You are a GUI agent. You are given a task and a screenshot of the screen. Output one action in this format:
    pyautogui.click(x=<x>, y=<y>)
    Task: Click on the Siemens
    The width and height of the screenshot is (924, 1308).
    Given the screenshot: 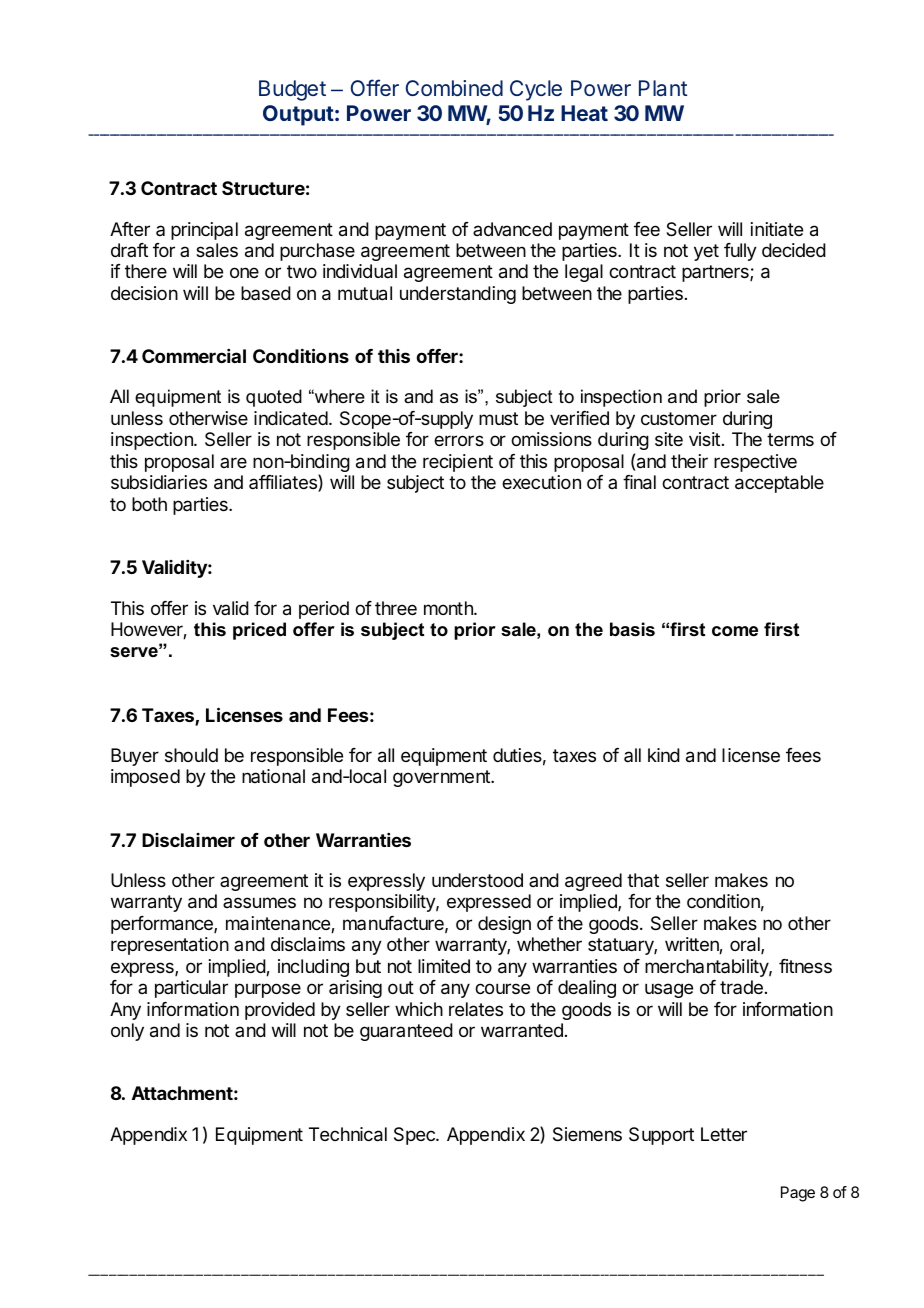 What is the action you would take?
    pyautogui.click(x=587, y=1134)
